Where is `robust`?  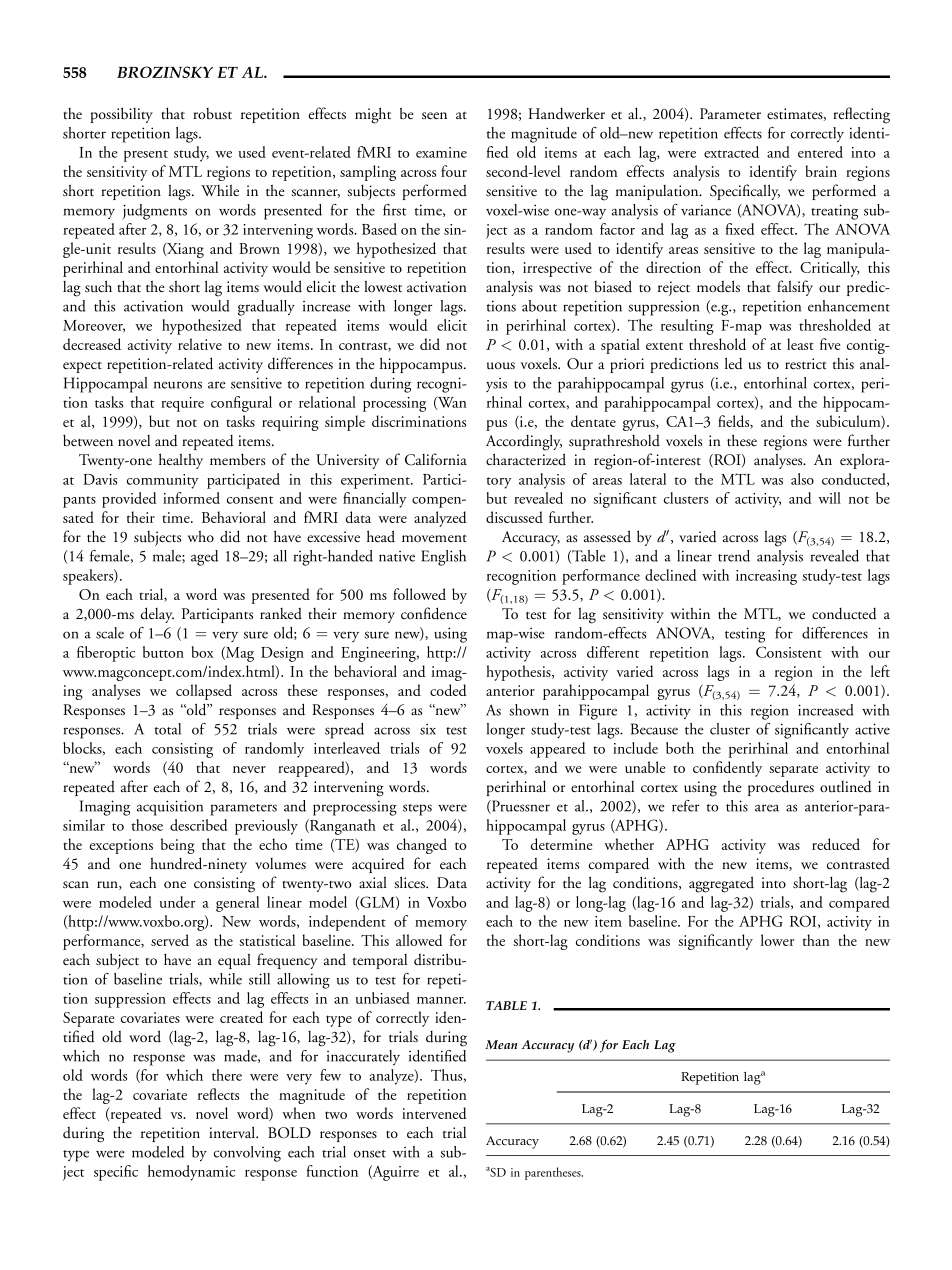 robust is located at coordinates (212, 113).
